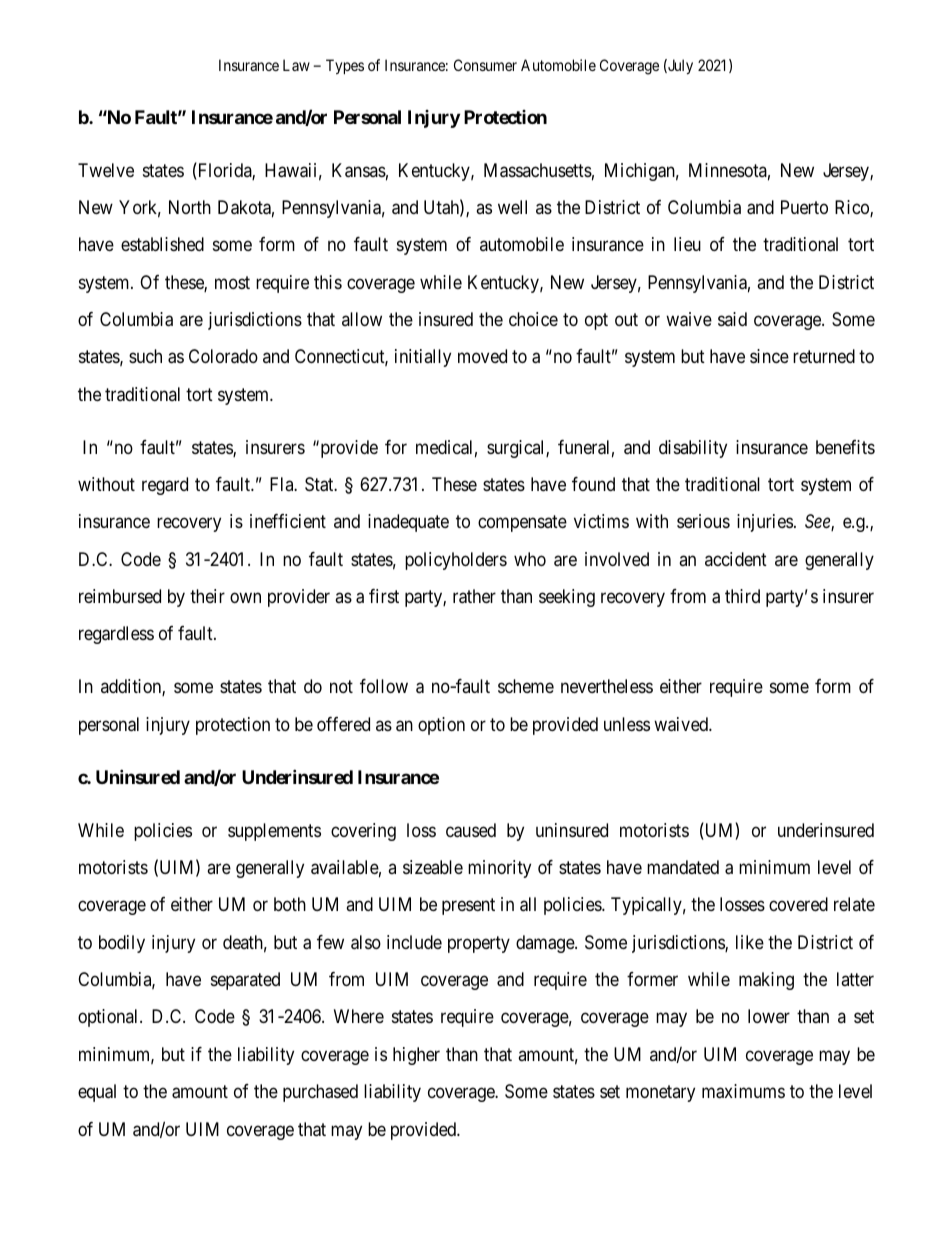 Image resolution: width=952 pixels, height=1233 pixels. What do you see at coordinates (485, 65) in the screenshot?
I see `Consumer` at bounding box center [485, 65].
